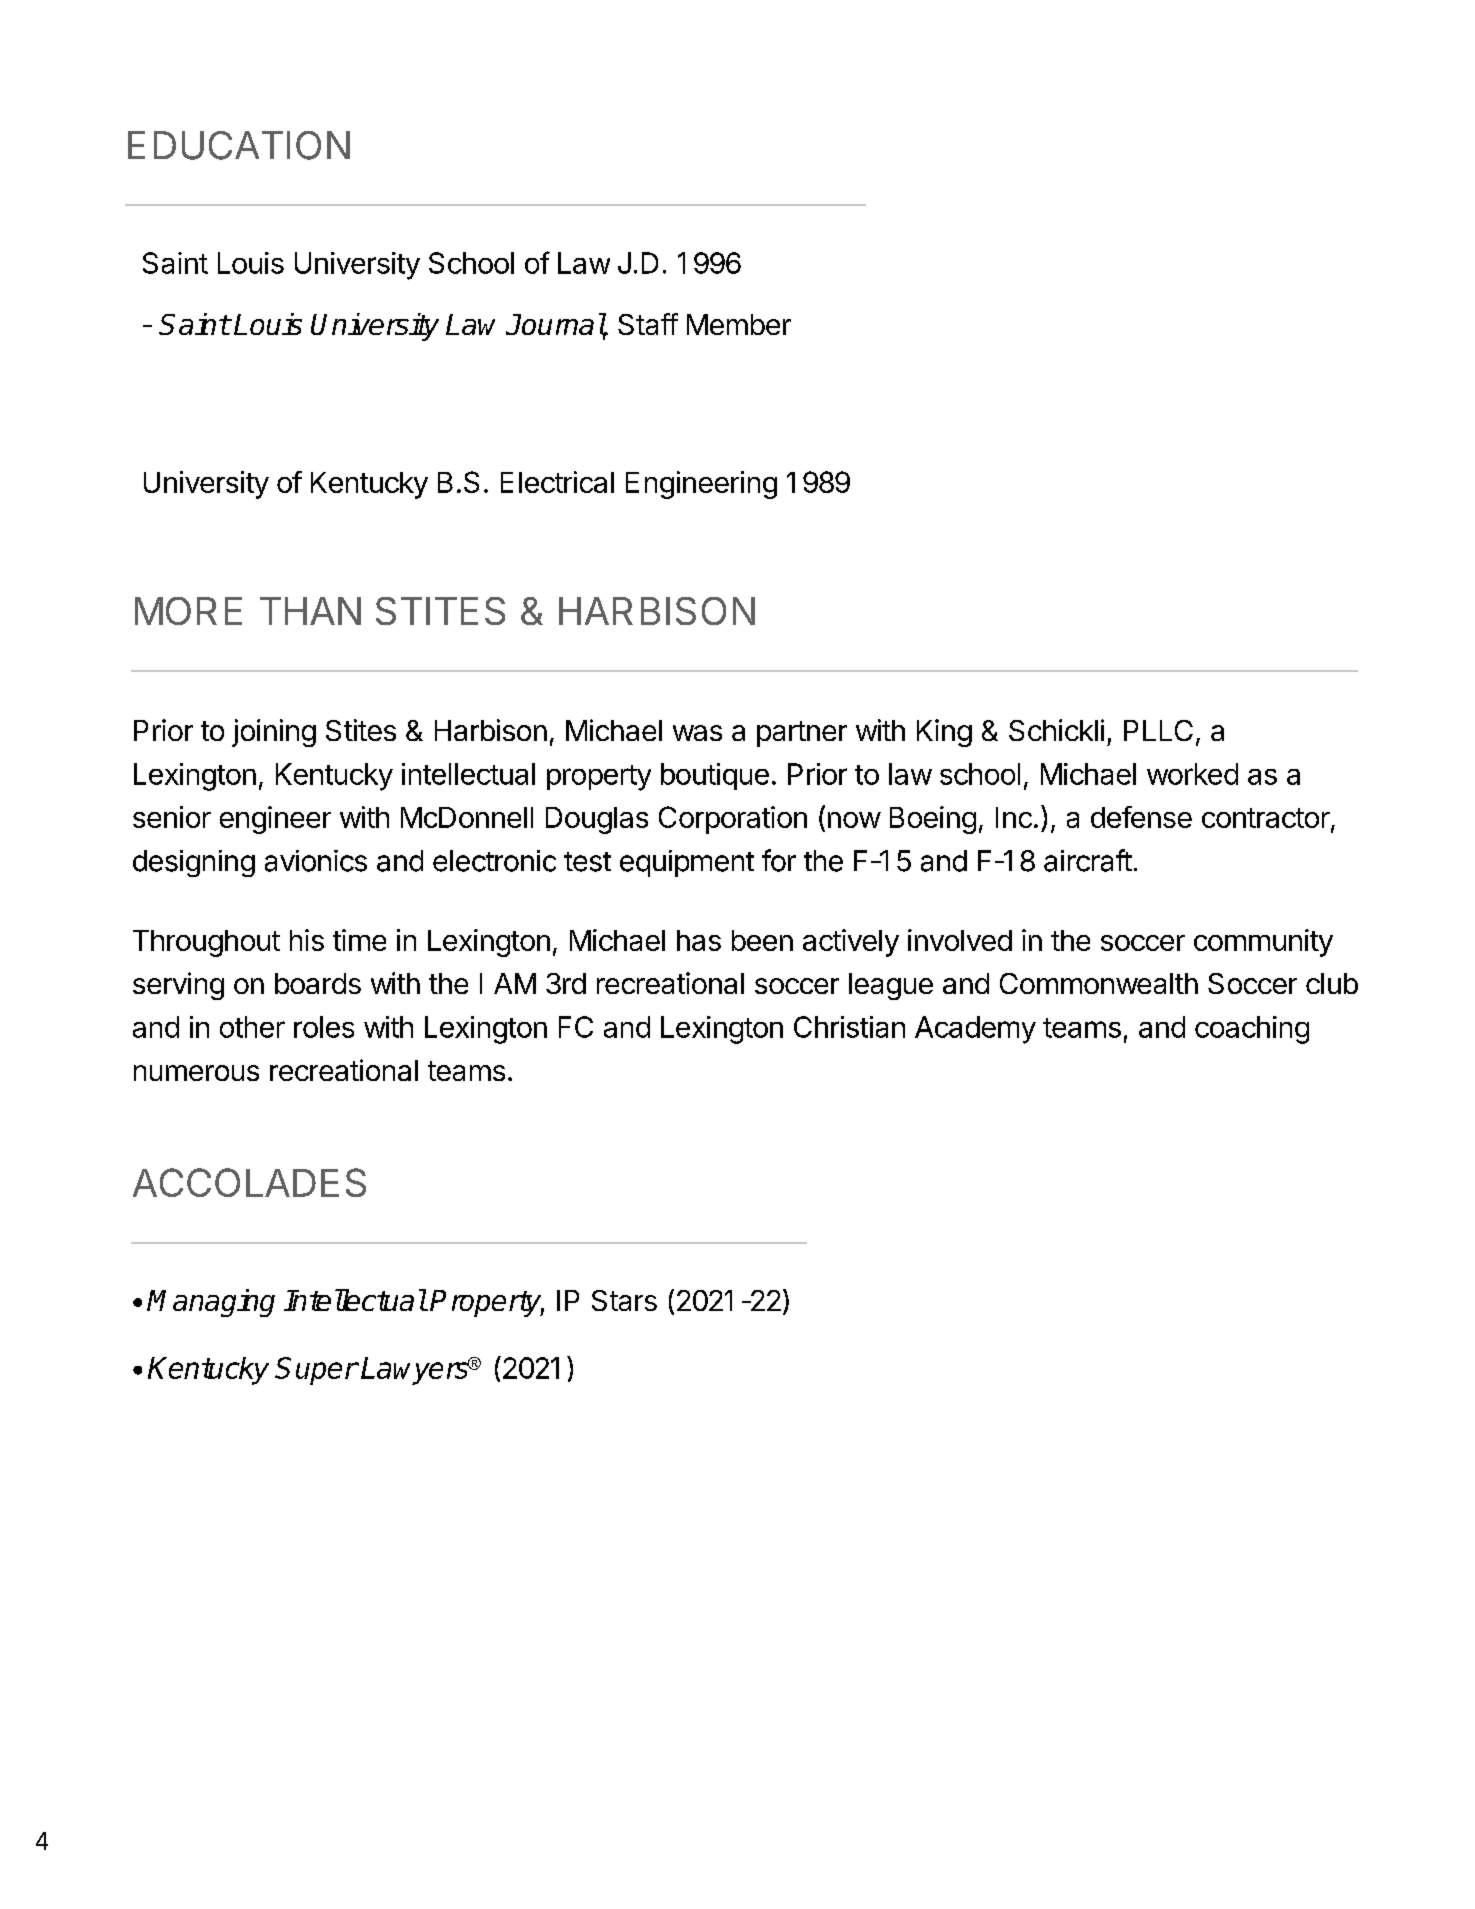 The image size is (1475, 1909). What do you see at coordinates (739, 324) in the document?
I see `Member` at bounding box center [739, 324].
